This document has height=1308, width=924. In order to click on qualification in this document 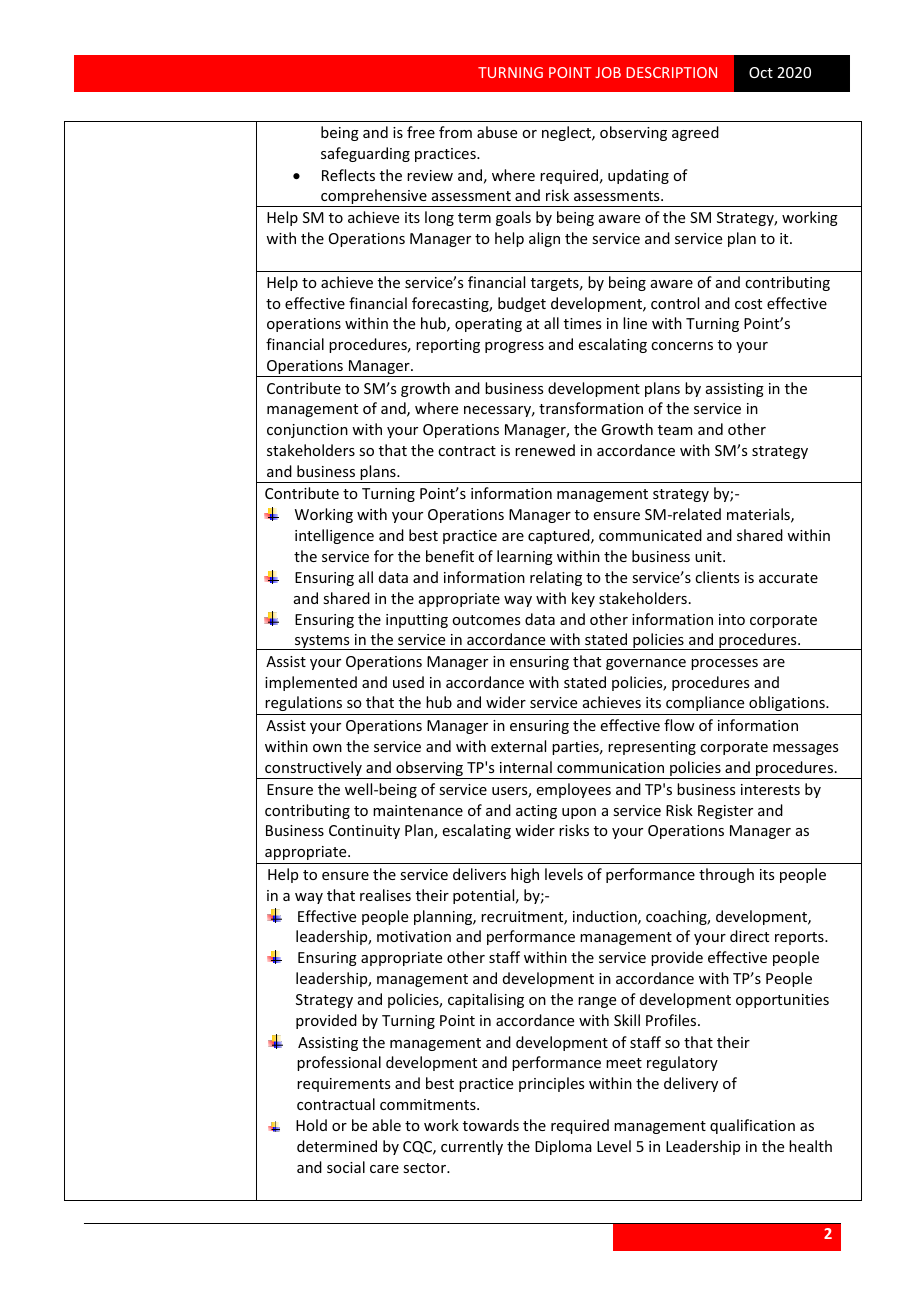, I will do `click(752, 1126)`.
